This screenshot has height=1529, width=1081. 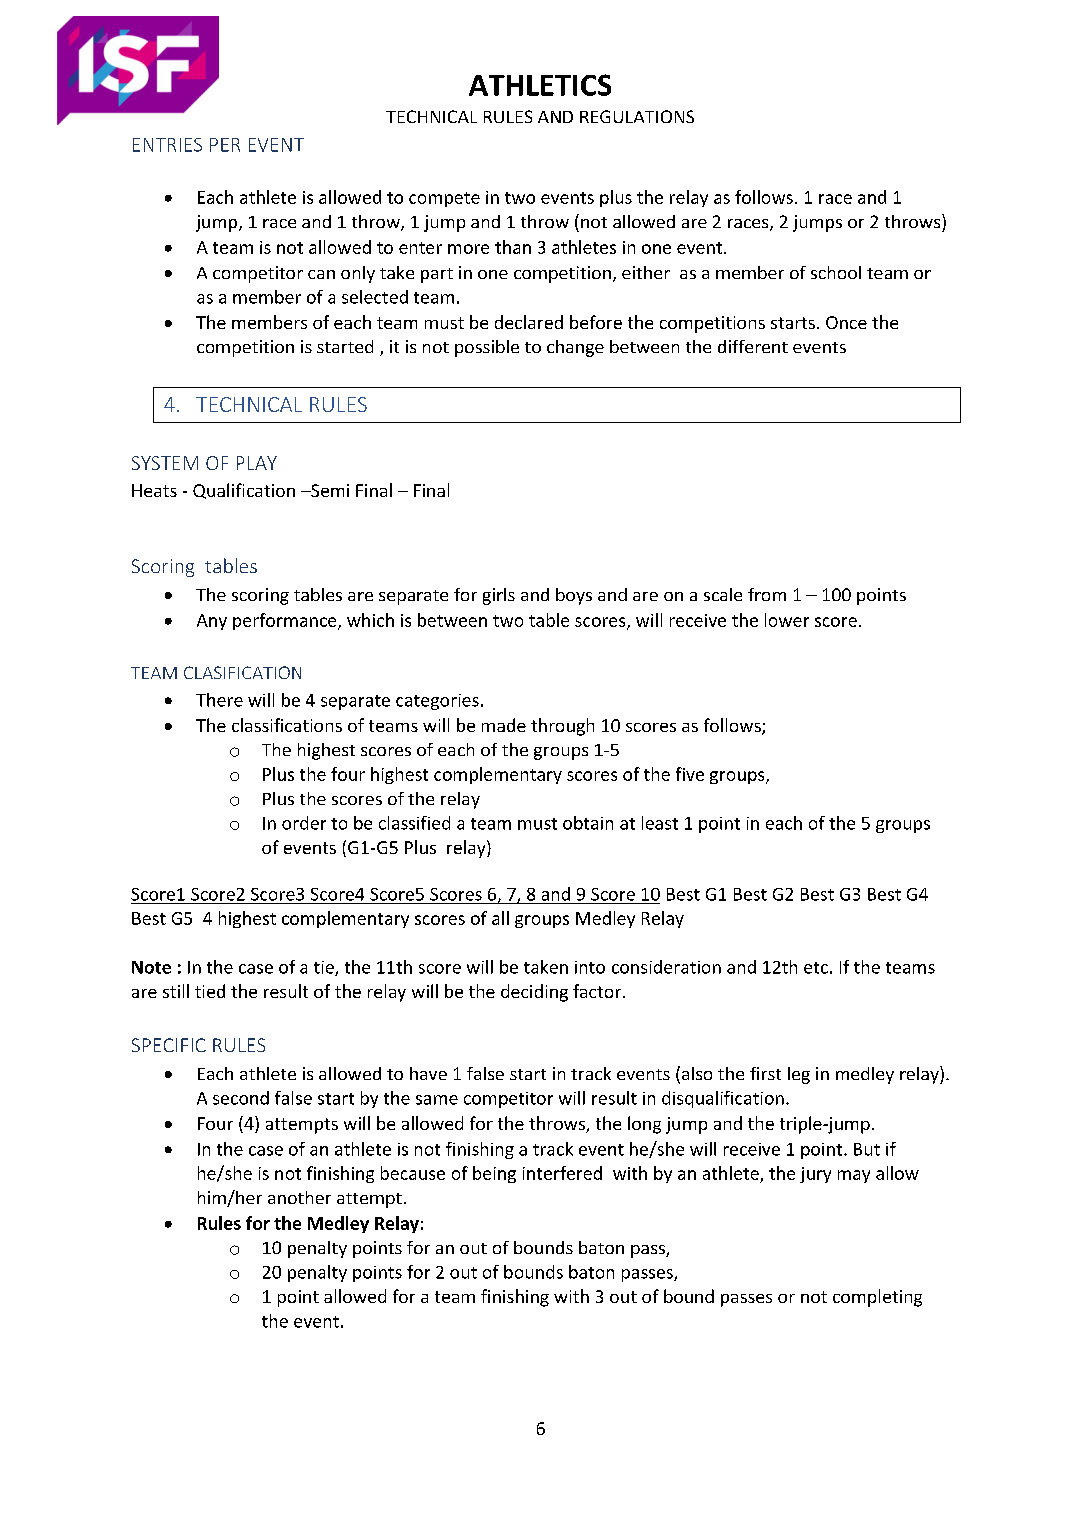 What do you see at coordinates (210, 991) in the screenshot?
I see `tied` at bounding box center [210, 991].
